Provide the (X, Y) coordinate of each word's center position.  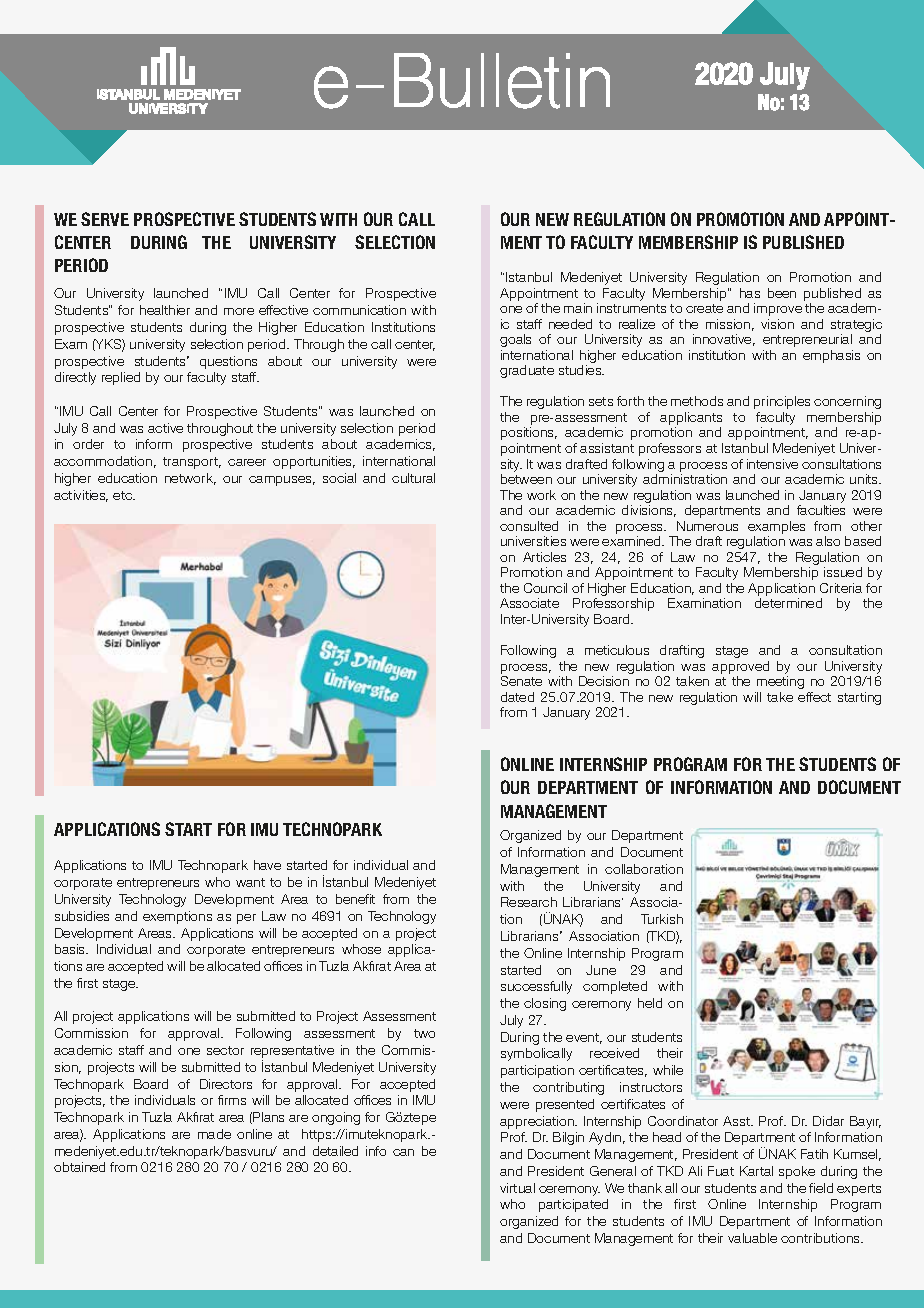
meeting (780, 682)
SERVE (105, 219)
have (267, 865)
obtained (79, 1167)
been (782, 293)
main (578, 308)
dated (517, 697)
